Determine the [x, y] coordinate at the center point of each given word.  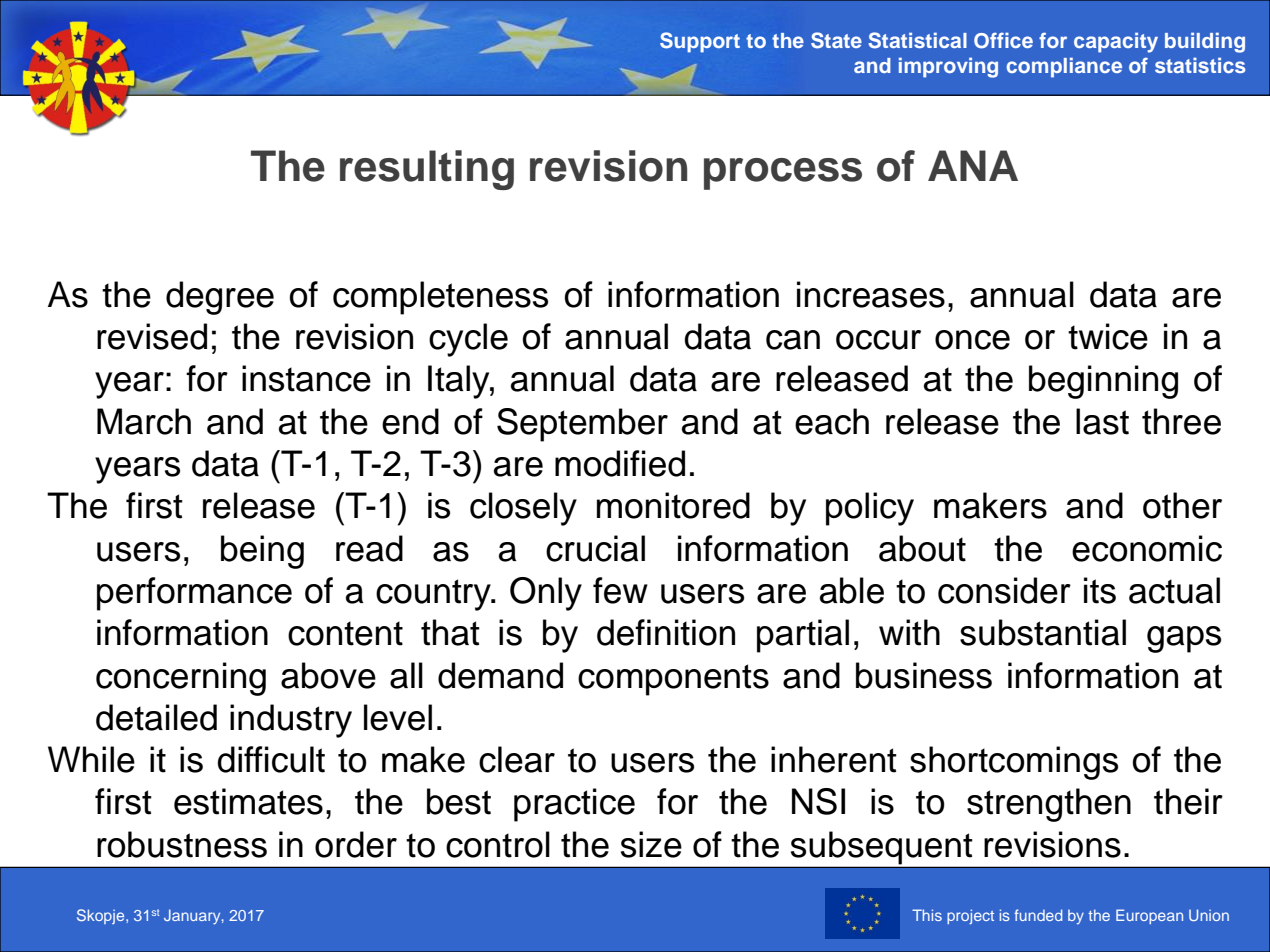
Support [700, 42]
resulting [427, 170]
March [144, 421]
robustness [182, 844]
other [1182, 505]
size [651, 844]
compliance [1064, 67]
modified [620, 463]
